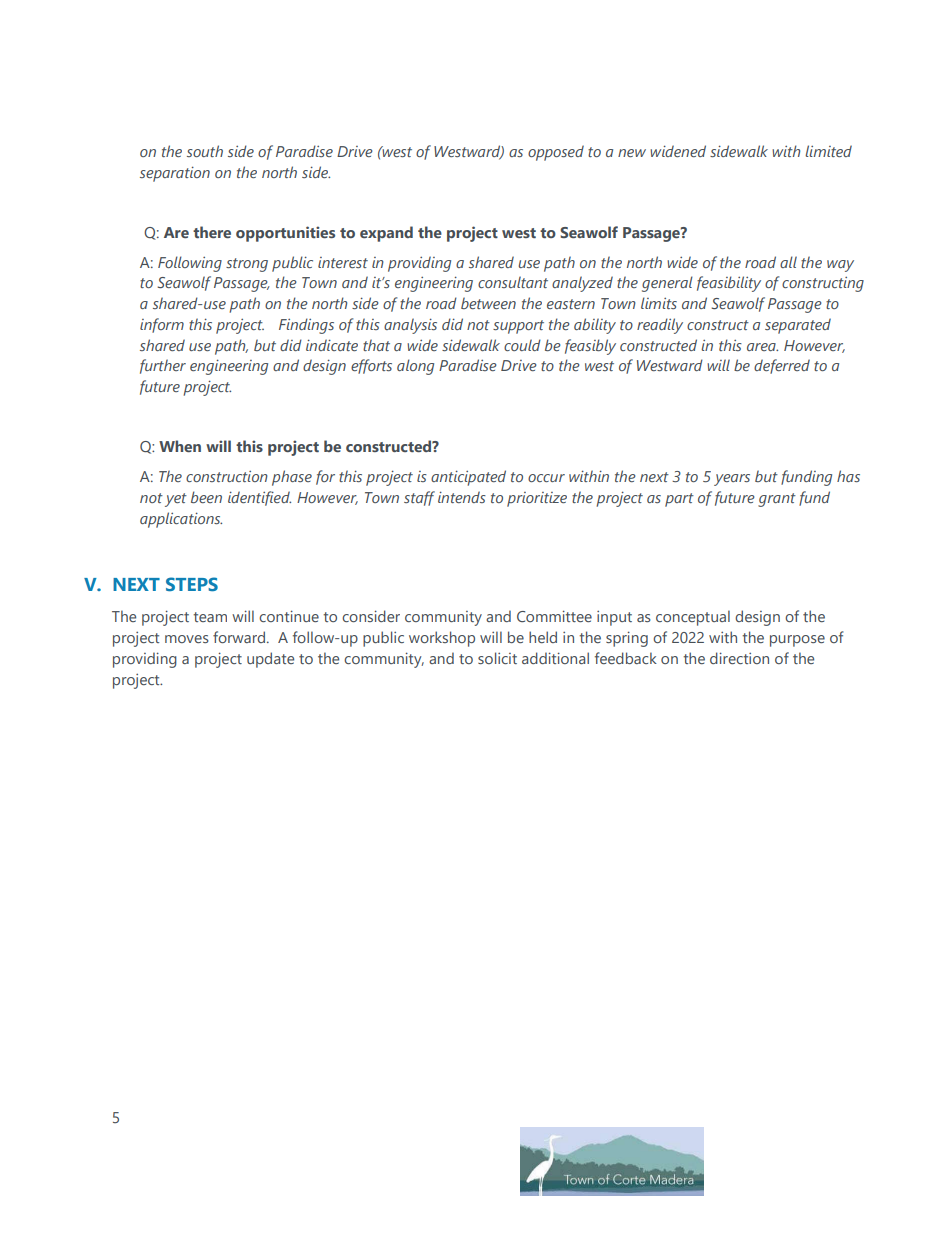 This document has width=952, height=1233. Describe the element at coordinates (782, 366) in the document. I see `deferred` at that location.
